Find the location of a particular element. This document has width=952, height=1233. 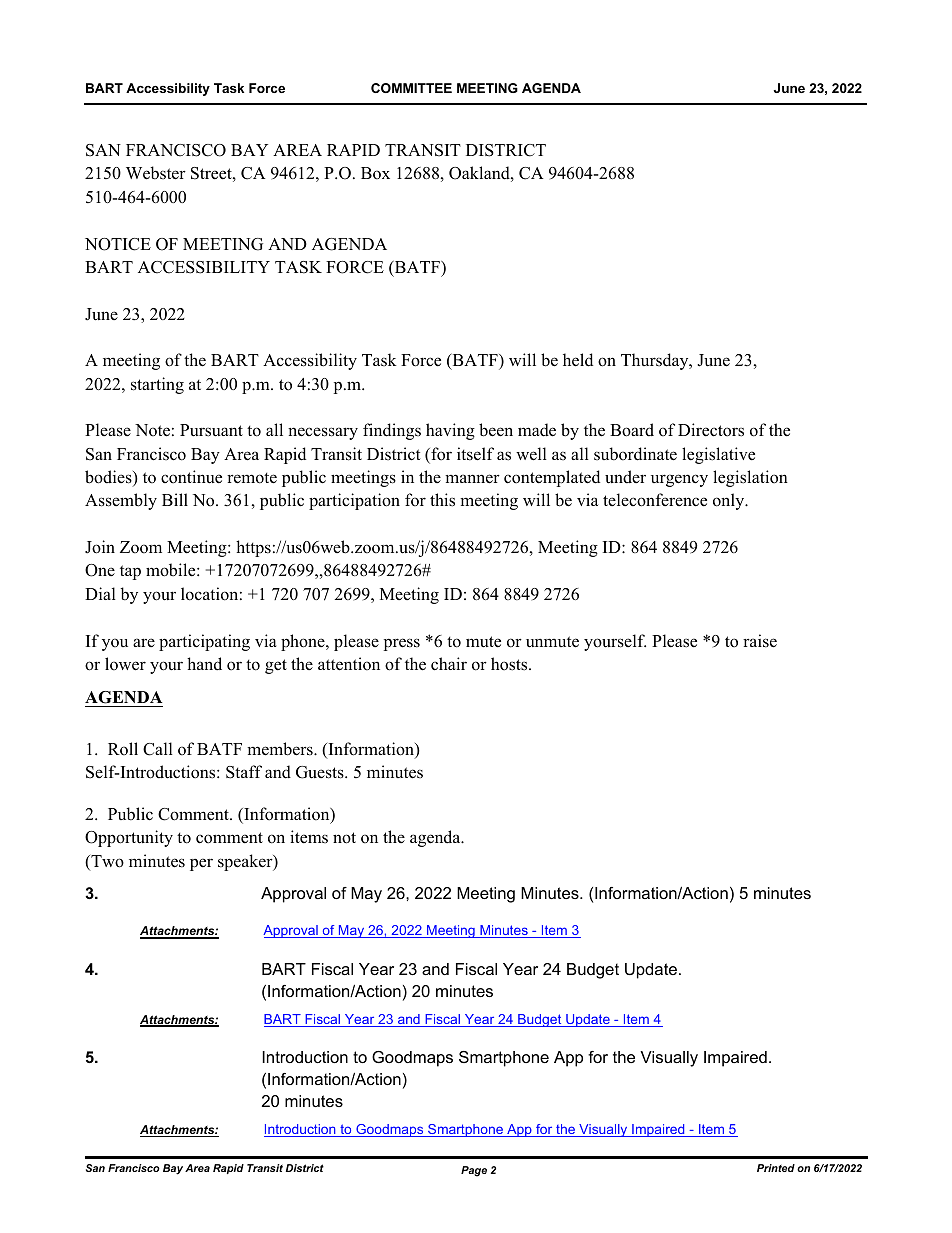

Webster is located at coordinates (156, 173).
